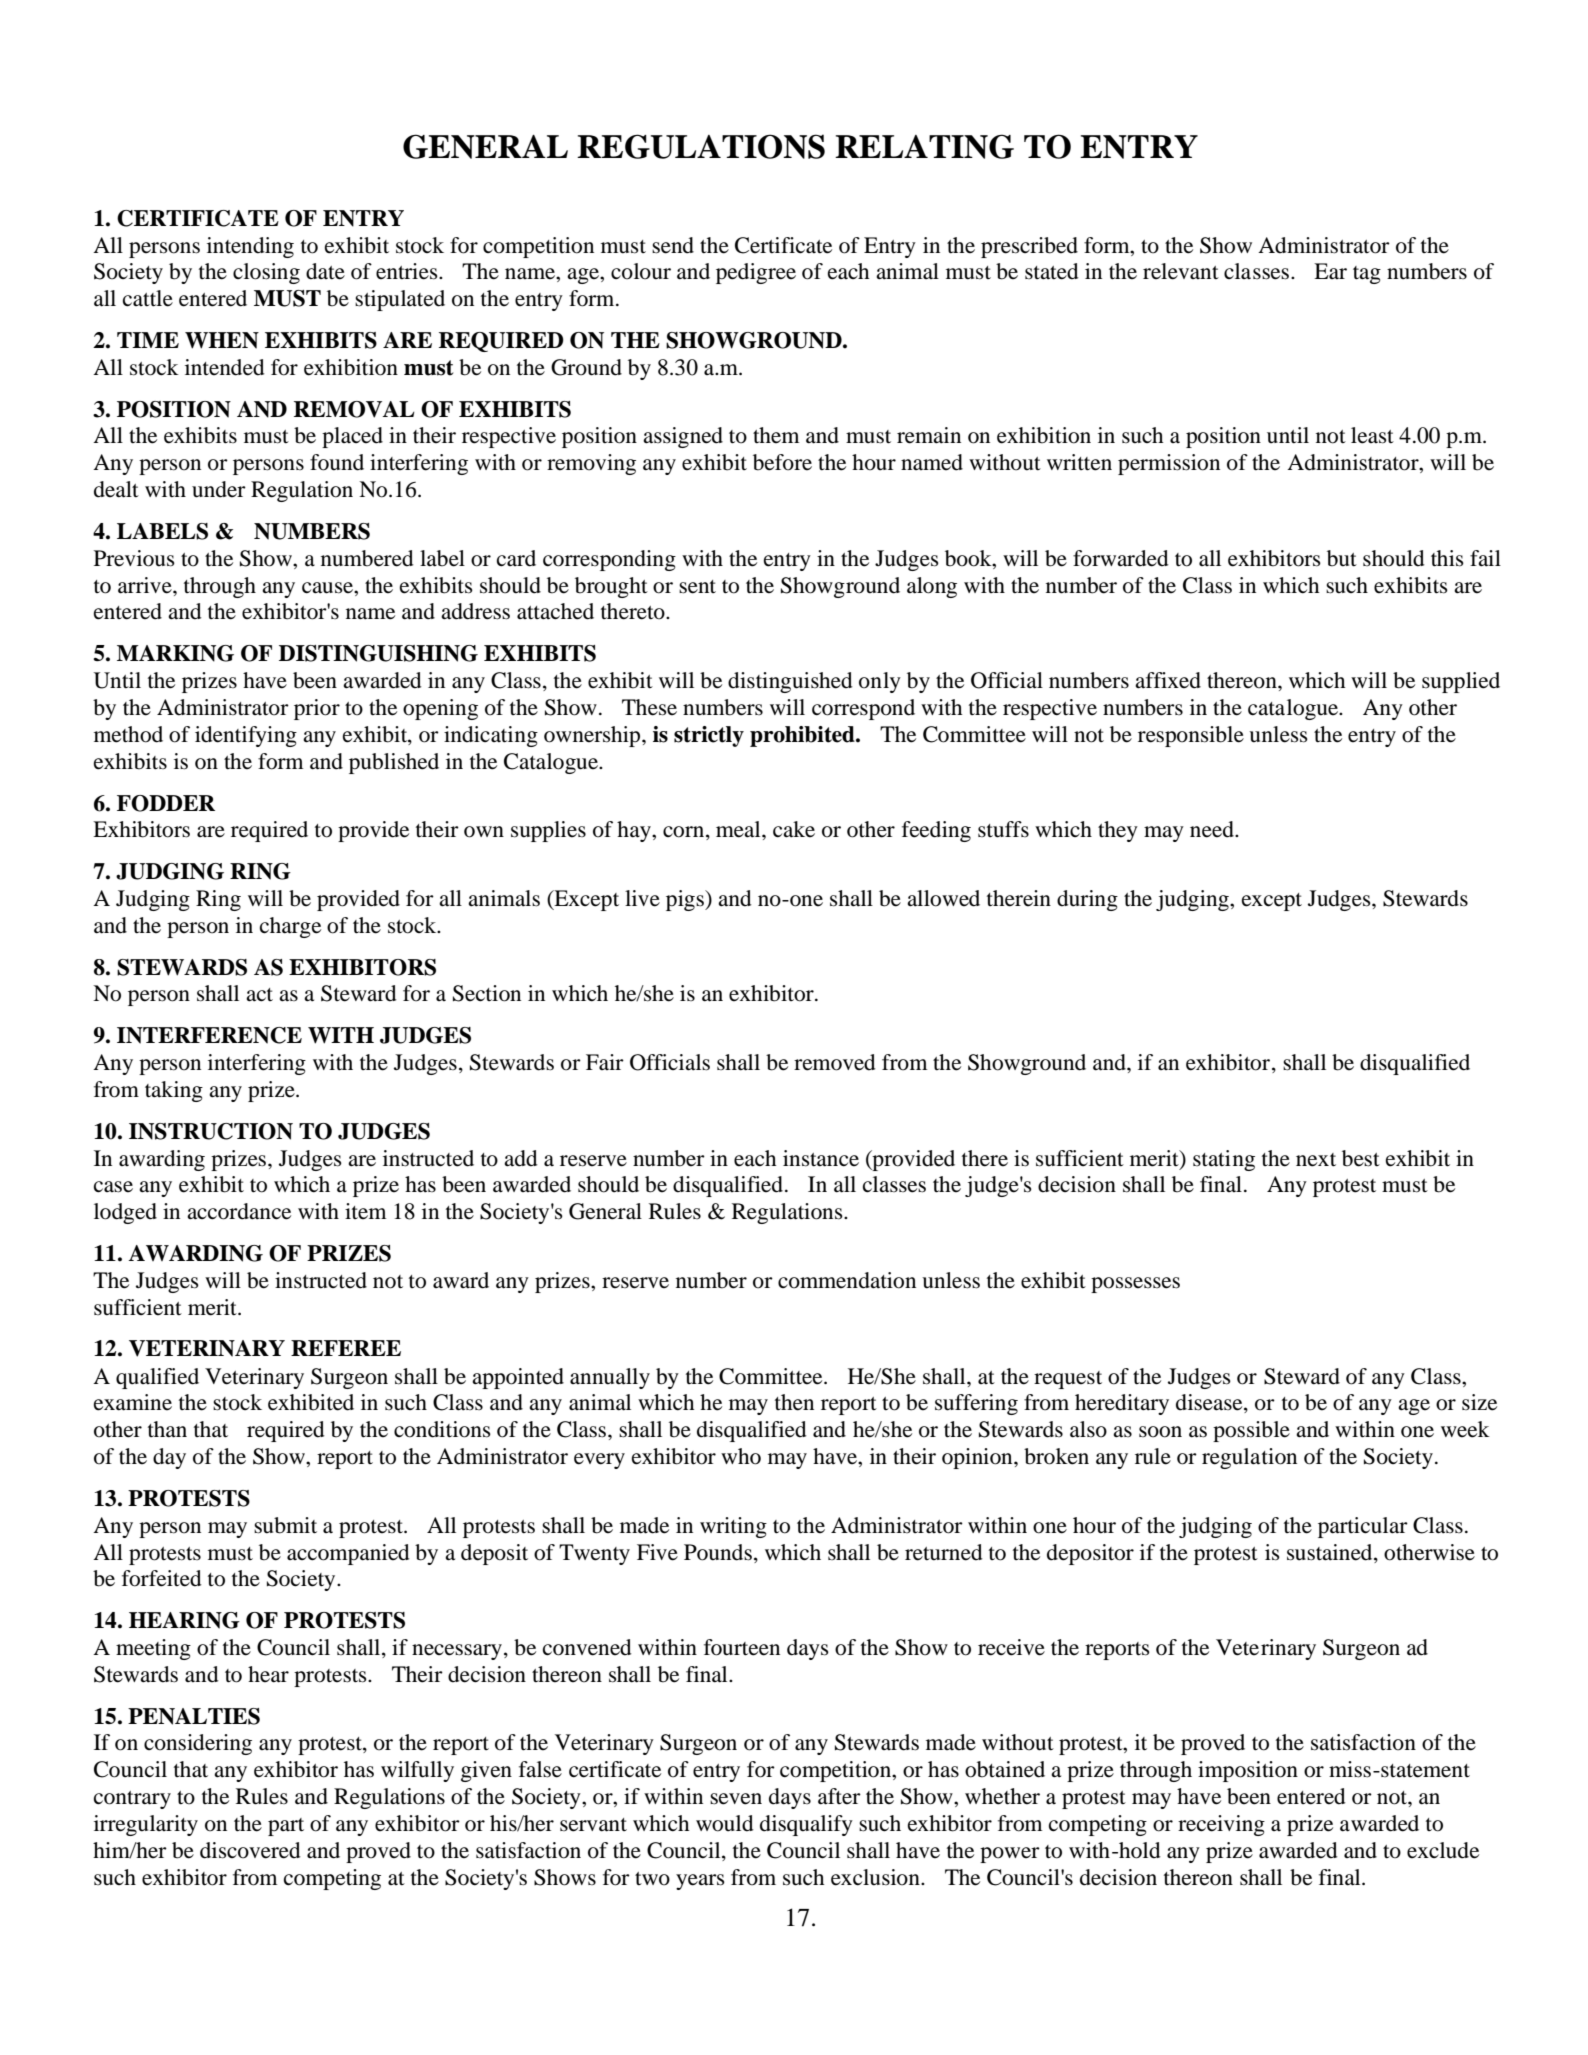 This page has height=2055, width=1588. What do you see at coordinates (1367, 275) in the page?
I see `tag` at bounding box center [1367, 275].
